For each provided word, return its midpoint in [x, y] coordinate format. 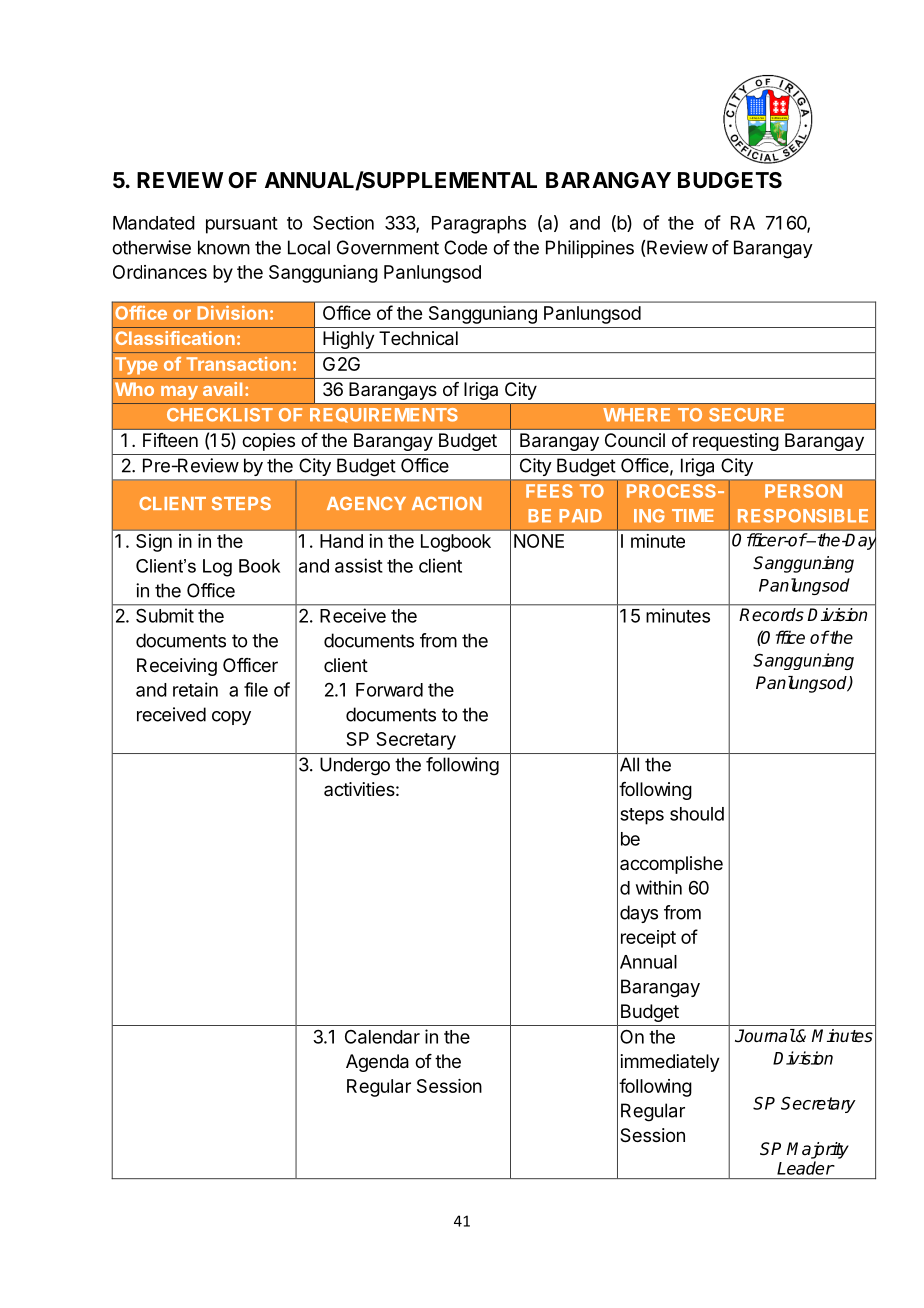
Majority [818, 1150]
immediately [670, 1063]
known [224, 247]
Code [465, 247]
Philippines [590, 249]
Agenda [377, 1063]
